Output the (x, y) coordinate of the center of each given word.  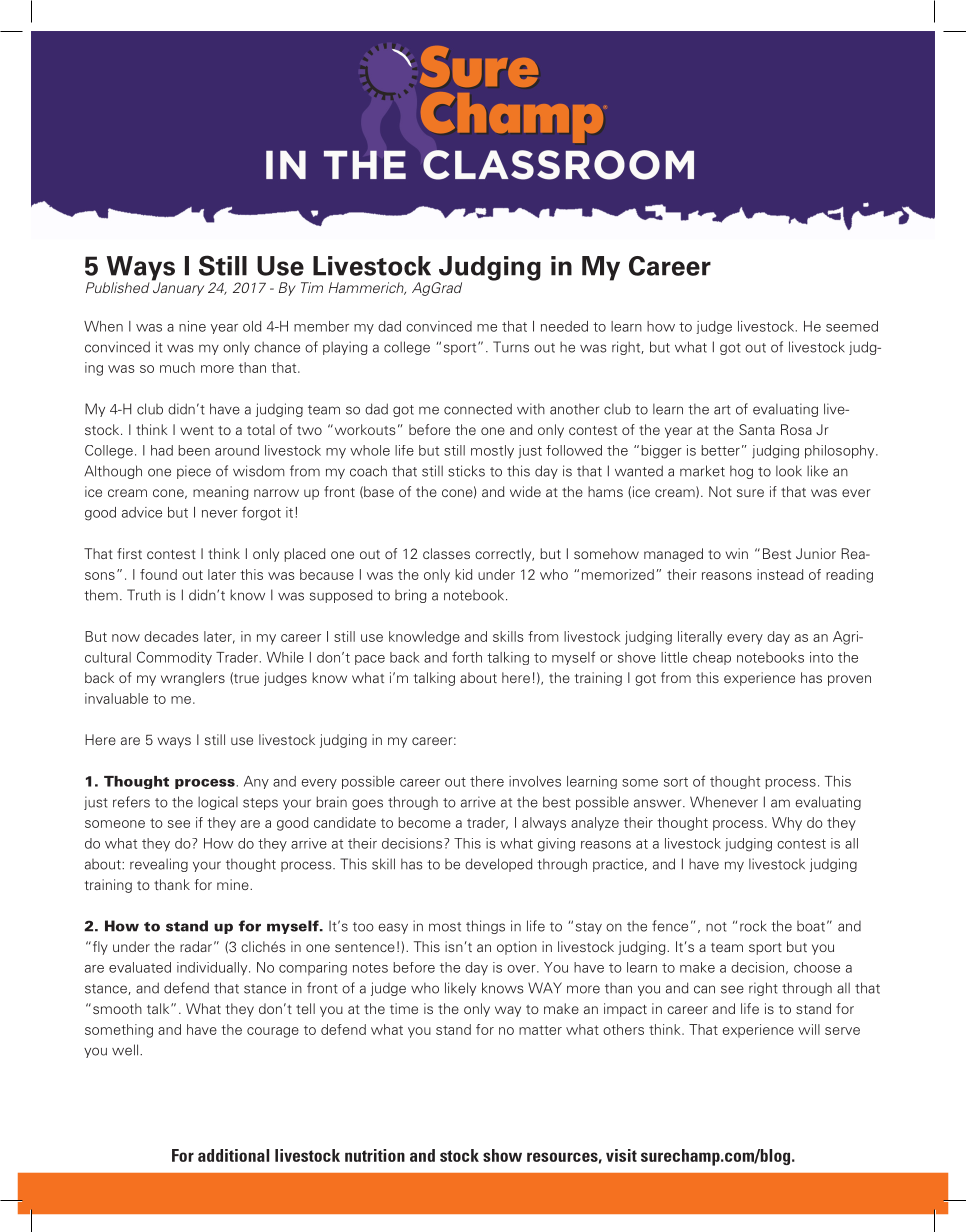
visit (621, 1155)
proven (849, 680)
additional (233, 1155)
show (502, 1155)
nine (192, 326)
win (737, 553)
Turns (511, 347)
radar (196, 946)
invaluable (116, 698)
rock (753, 926)
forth (467, 657)
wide (525, 491)
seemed (852, 326)
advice (142, 512)
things (485, 927)
